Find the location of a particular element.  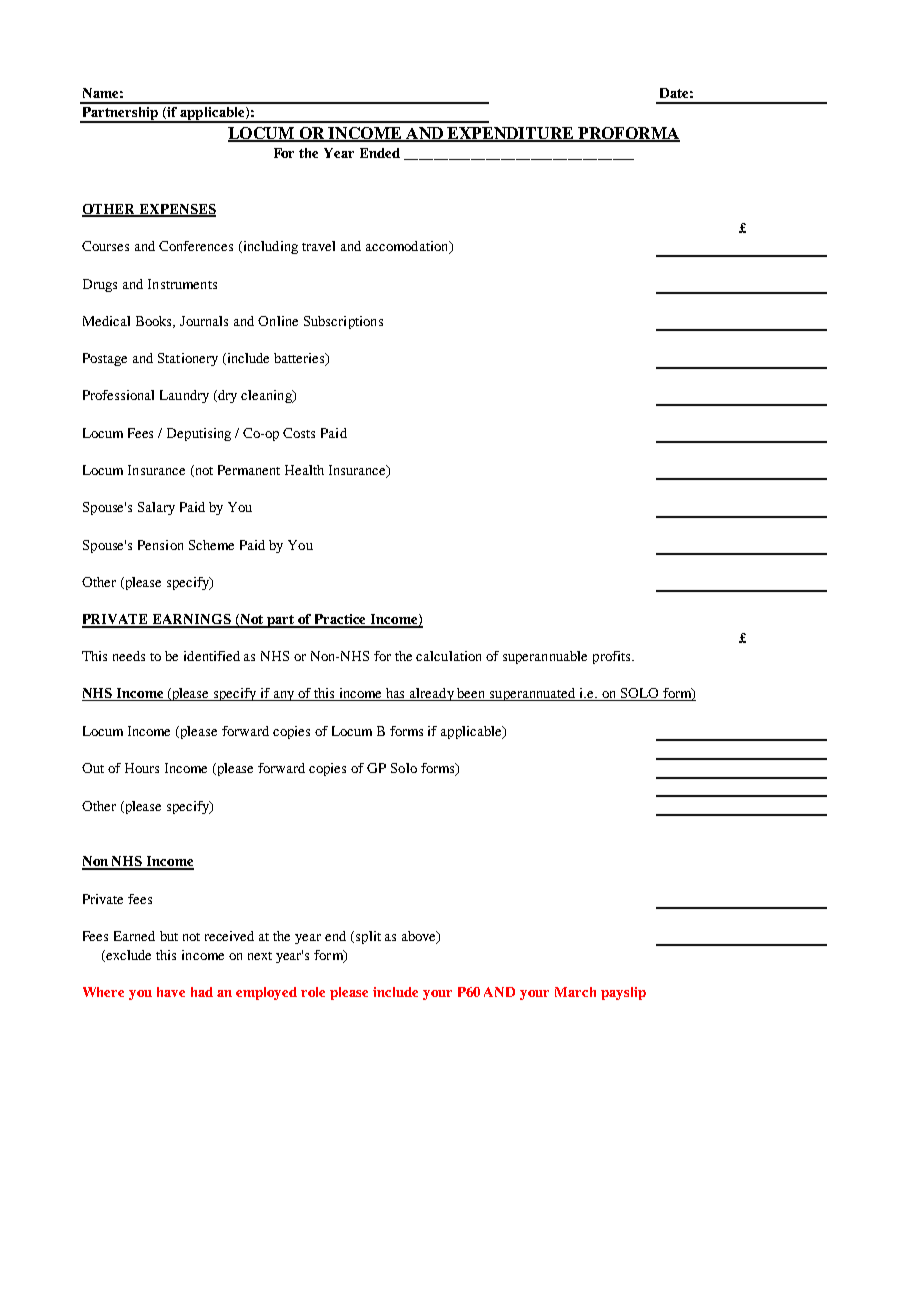

March is located at coordinates (575, 992).
